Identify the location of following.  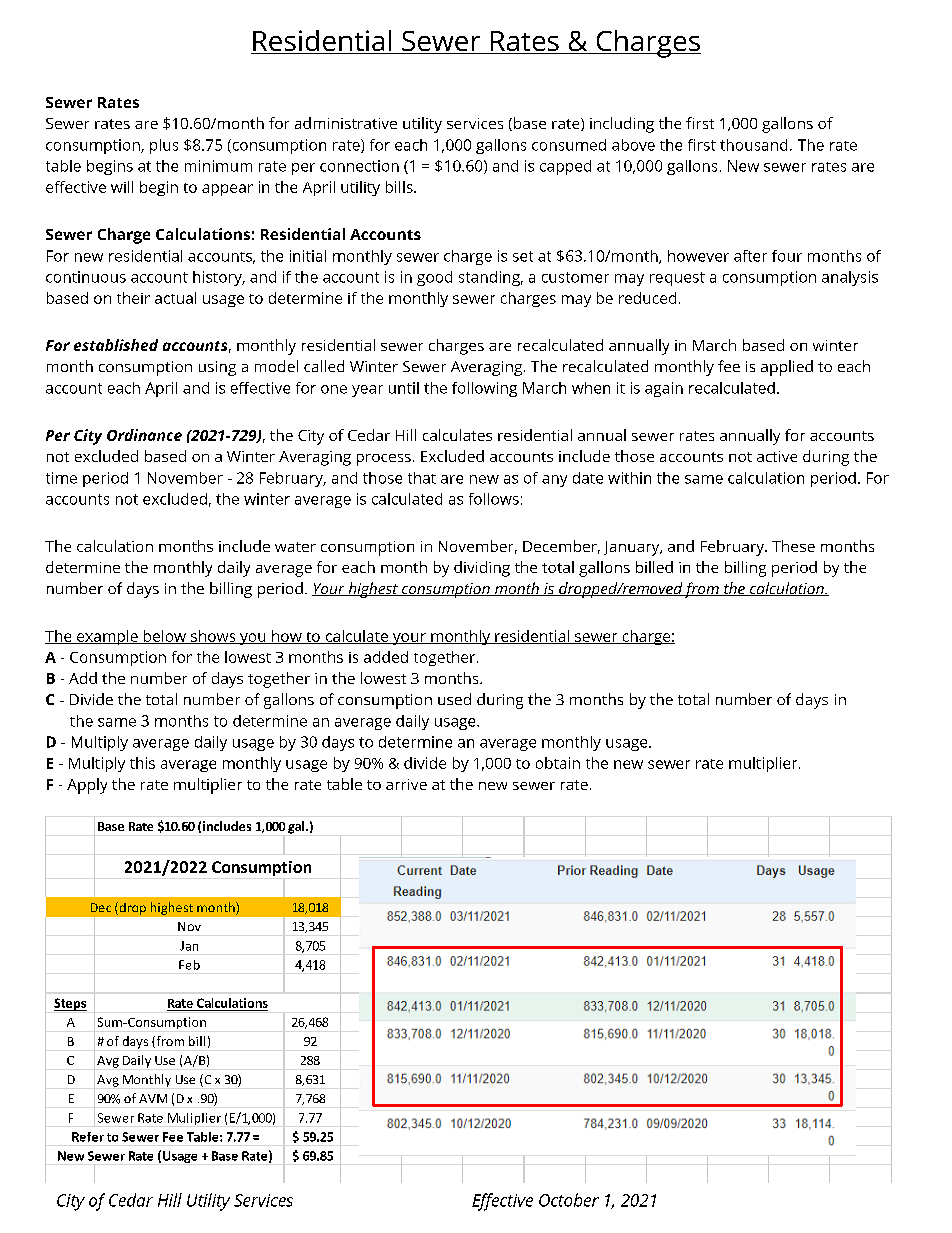
(484, 389).
